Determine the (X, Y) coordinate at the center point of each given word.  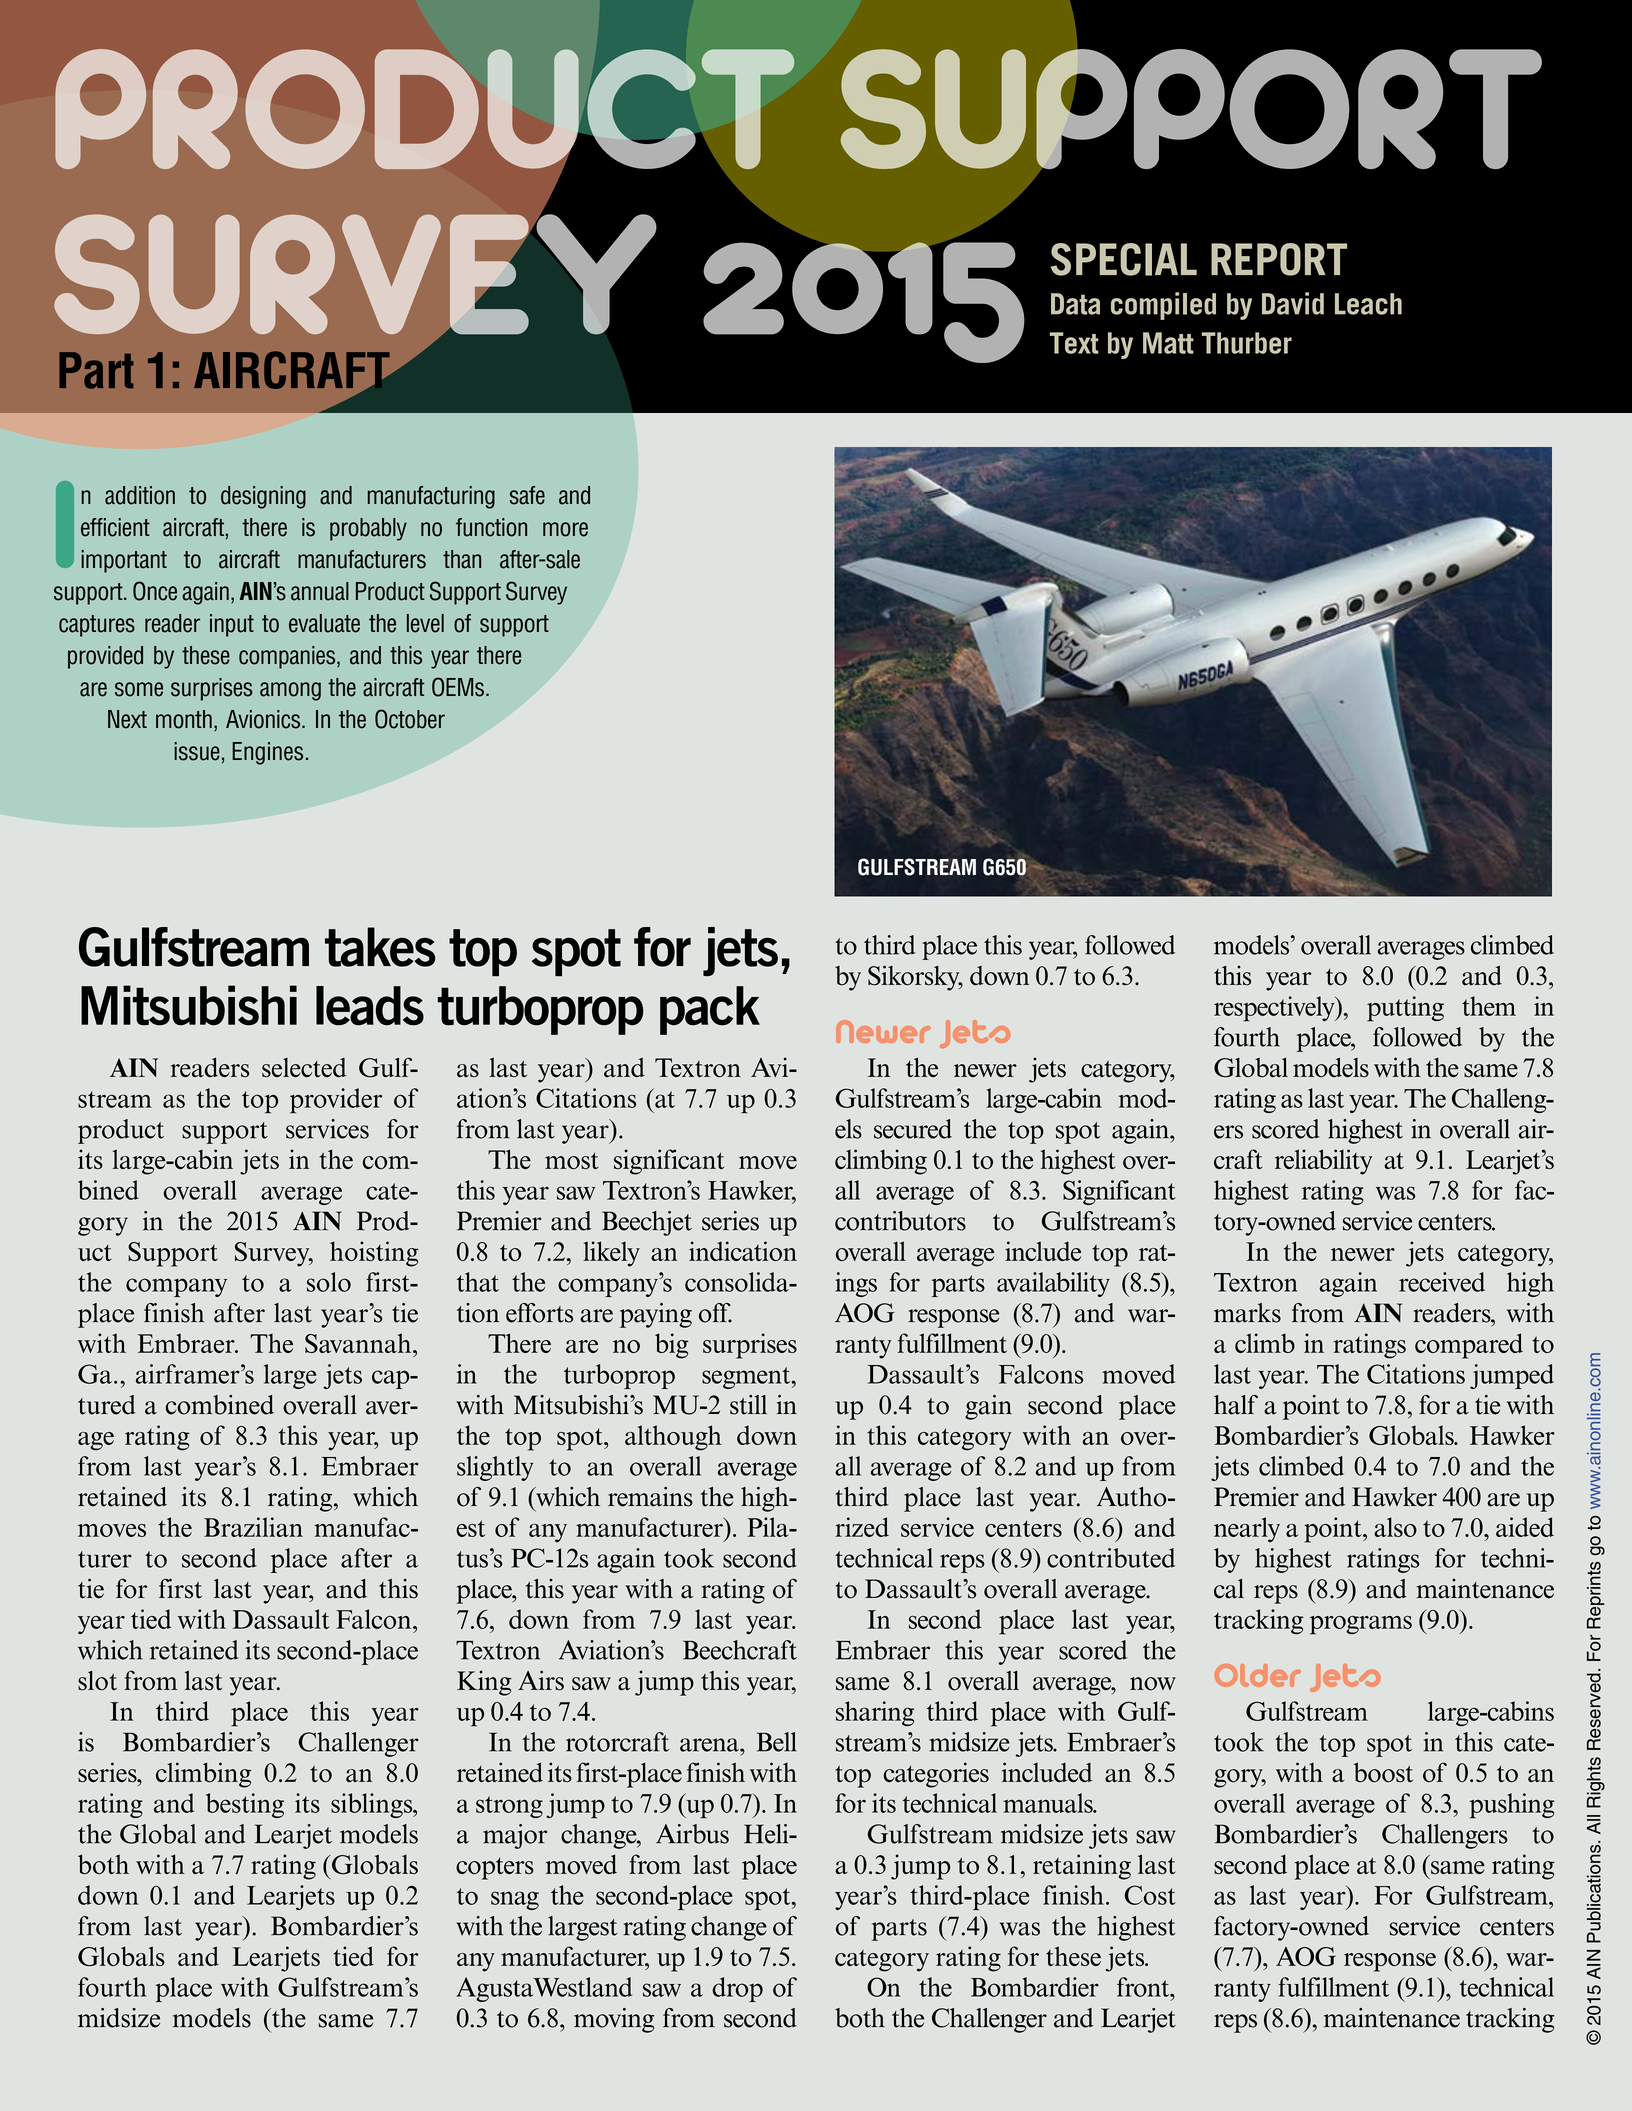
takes (380, 947)
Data (1075, 304)
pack (710, 1010)
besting (245, 1805)
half (1236, 1405)
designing (263, 497)
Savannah (359, 1343)
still (748, 1405)
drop (737, 1989)
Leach (1368, 304)
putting (1405, 1009)
